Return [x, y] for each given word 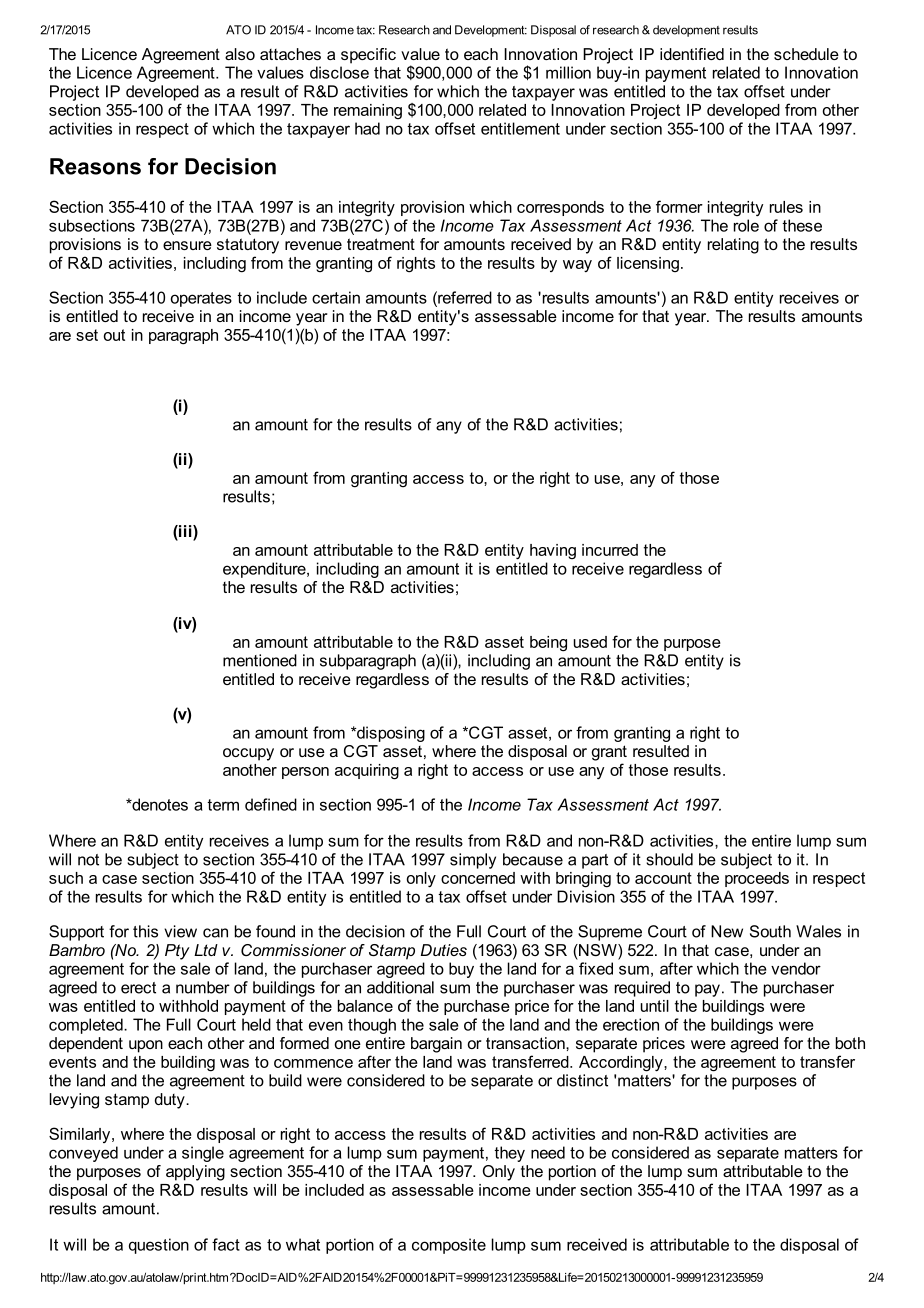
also [240, 54]
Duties [444, 950]
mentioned [260, 660]
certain [336, 297]
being [548, 644]
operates [201, 299]
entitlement [520, 128]
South [770, 931]
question [159, 1246]
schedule [806, 54]
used [590, 642]
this [145, 931]
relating [733, 246]
